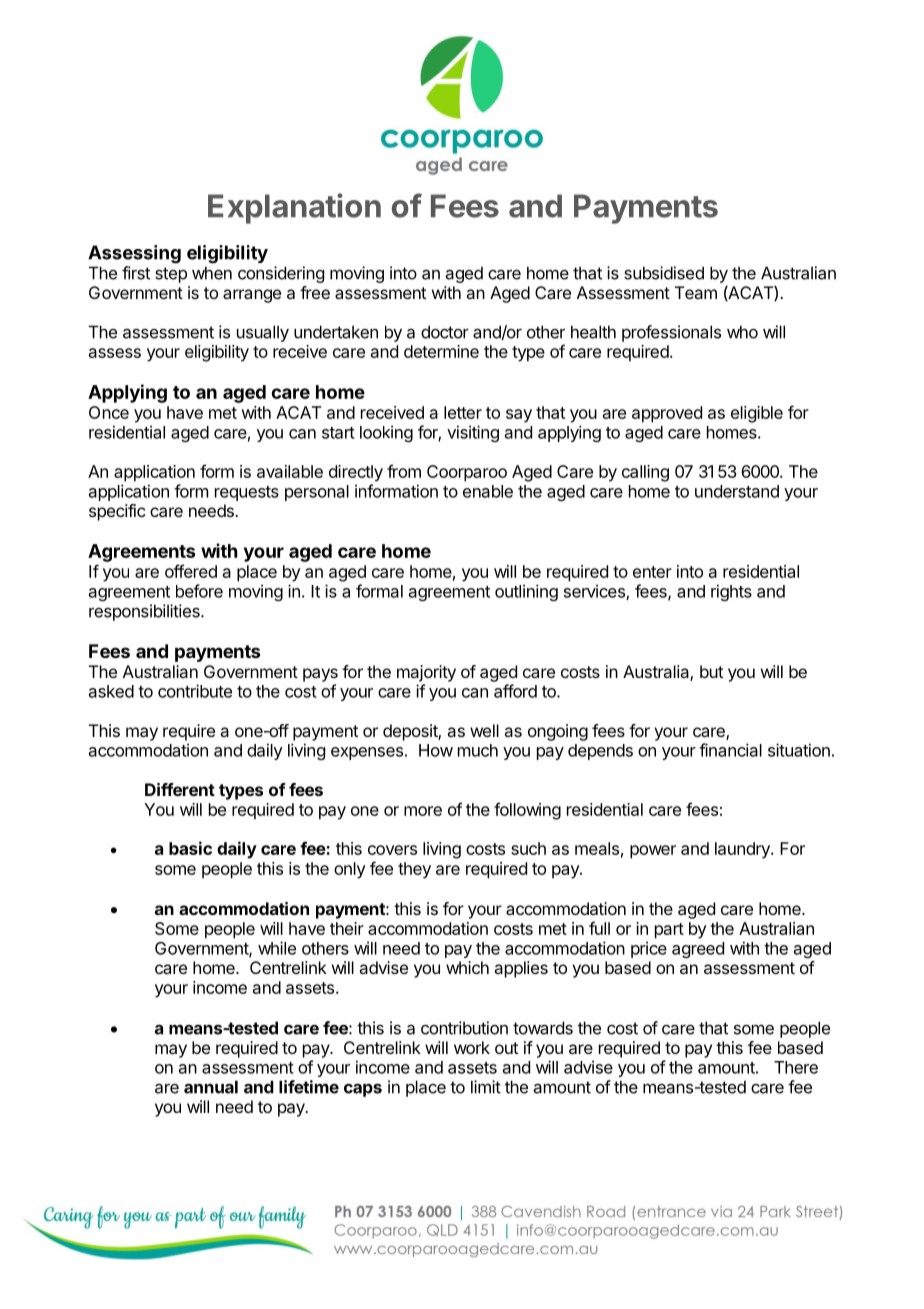 Image resolution: width=924 pixels, height=1309 pixels. What do you see at coordinates (664, 273) in the image?
I see `subsidised` at bounding box center [664, 273].
